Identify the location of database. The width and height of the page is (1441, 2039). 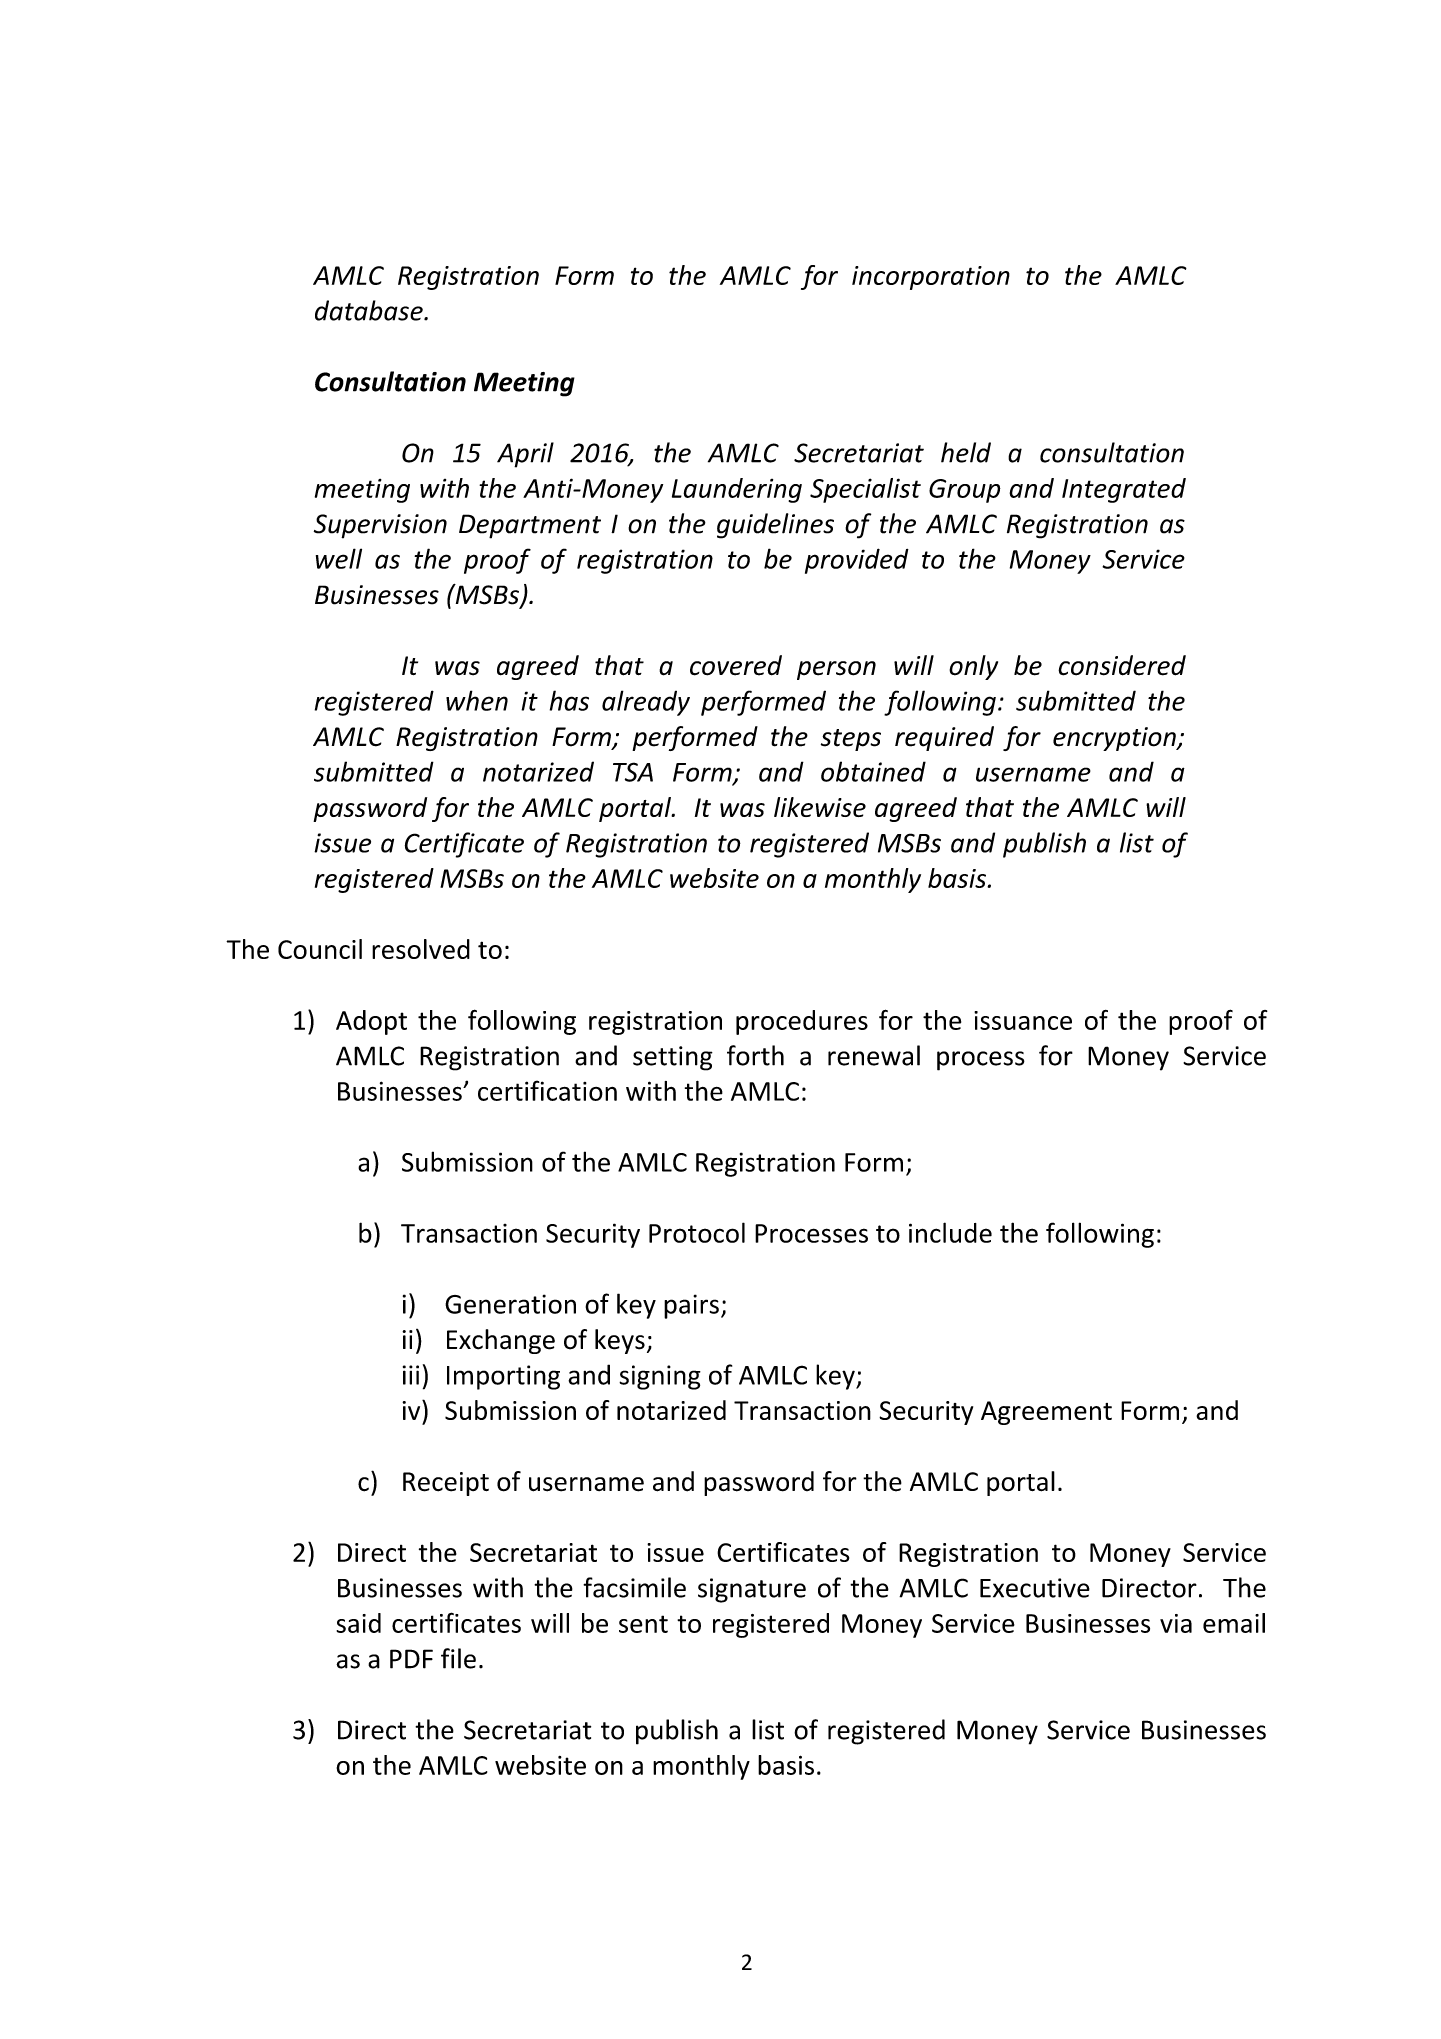
(370, 310).
